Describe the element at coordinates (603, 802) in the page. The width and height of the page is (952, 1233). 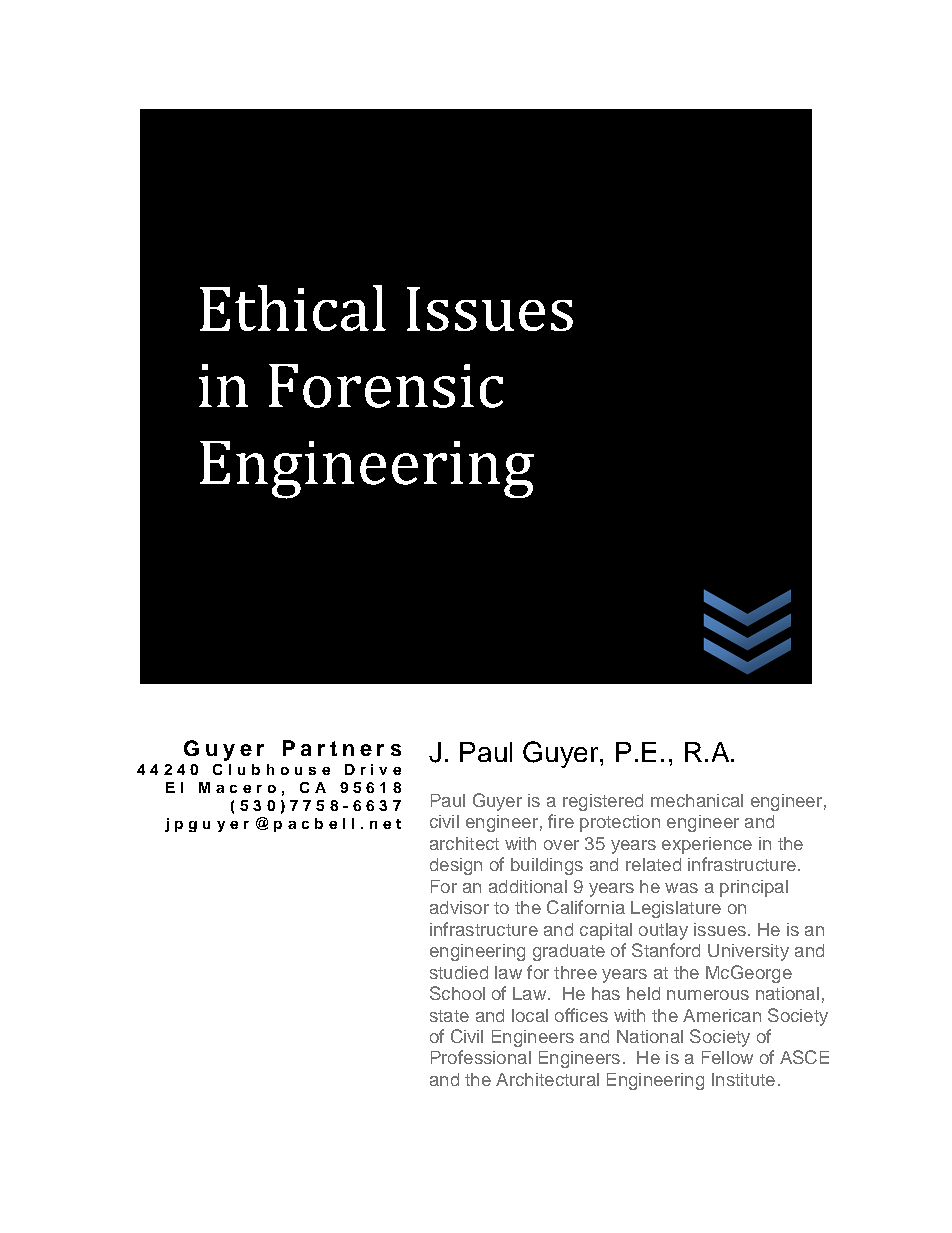
I see `registered` at that location.
